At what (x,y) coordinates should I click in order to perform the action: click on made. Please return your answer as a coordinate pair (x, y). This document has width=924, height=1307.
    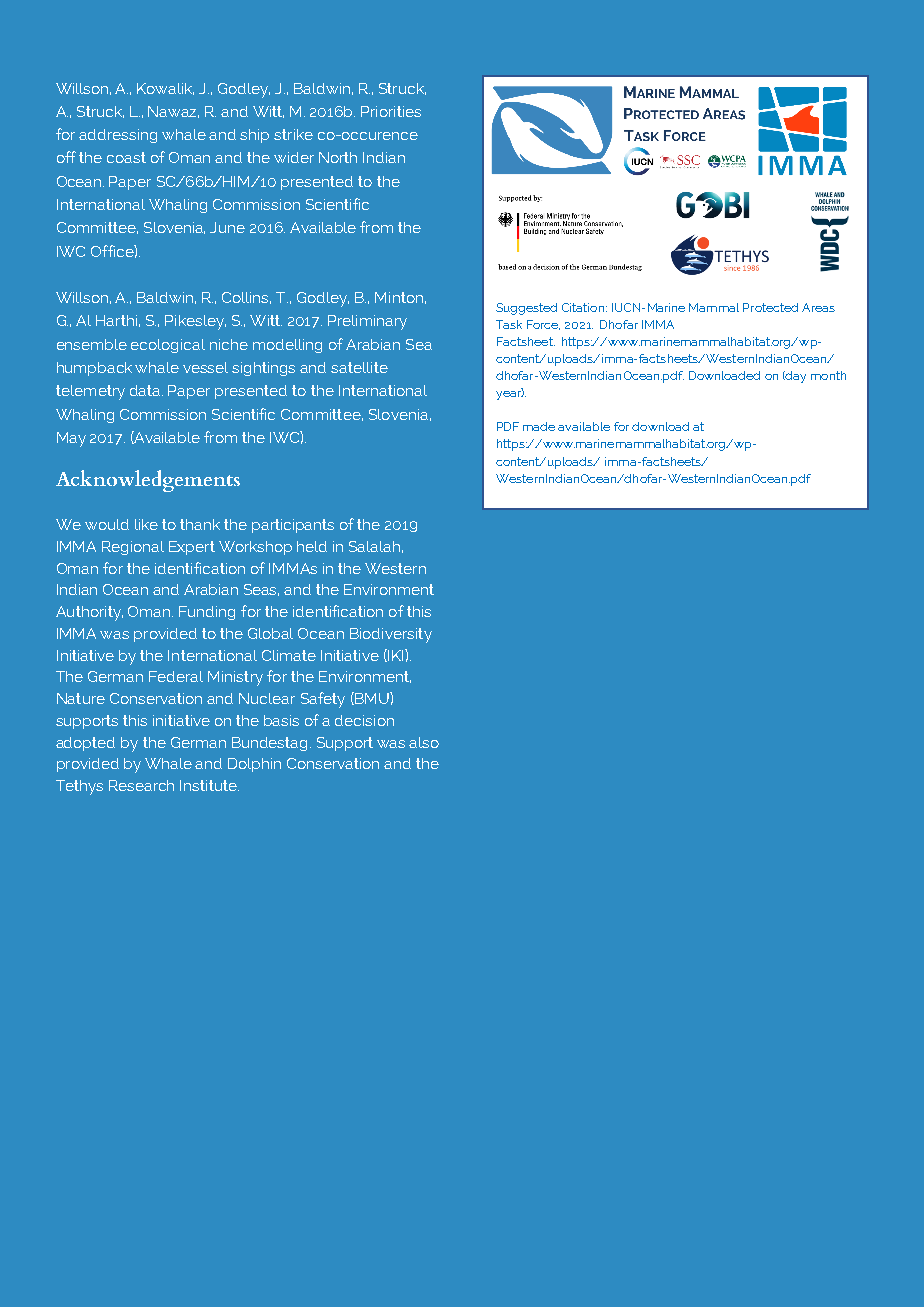
    Looking at the image, I should click on (539, 426).
